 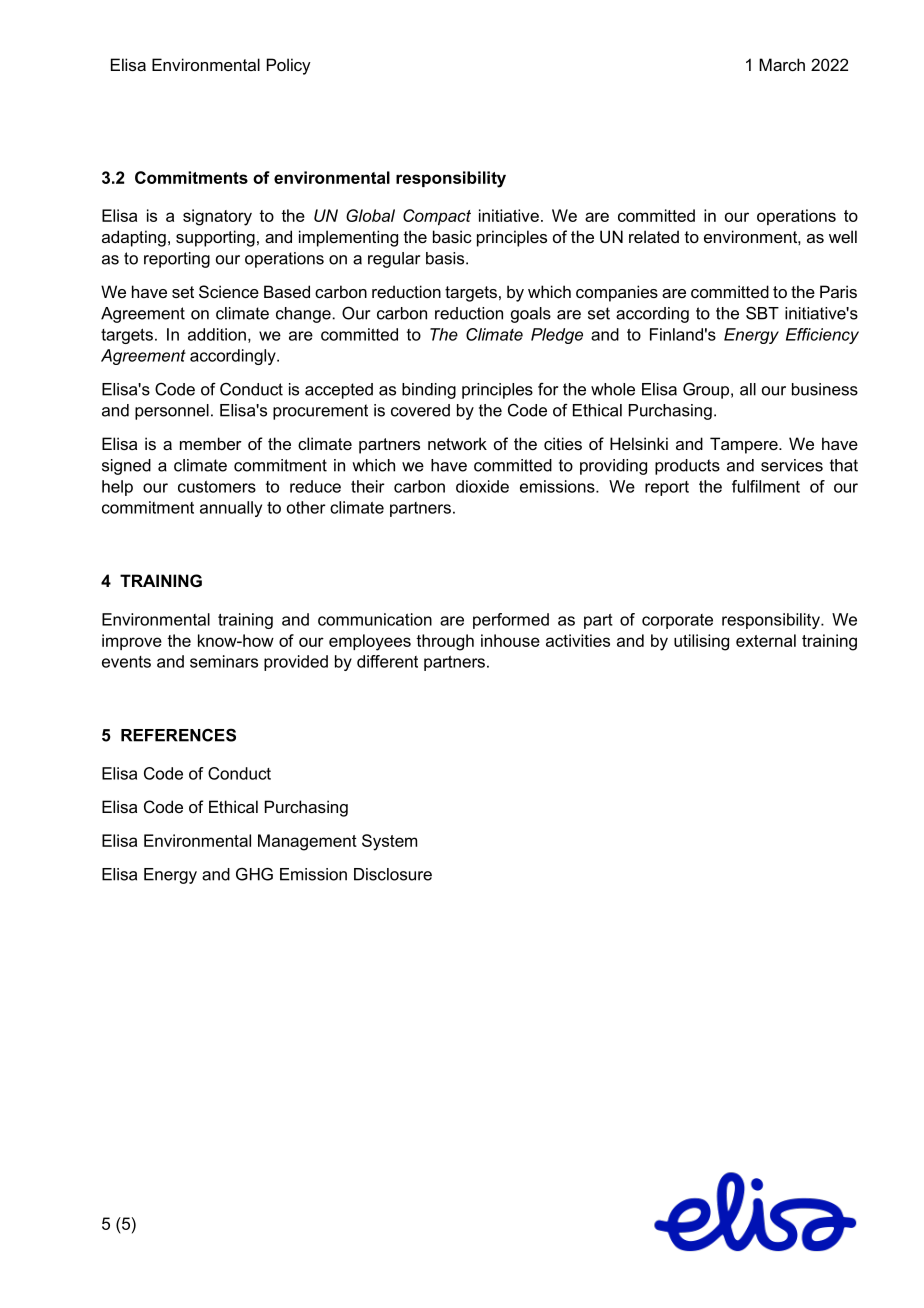 I want to click on personnel, so click(x=172, y=412).
